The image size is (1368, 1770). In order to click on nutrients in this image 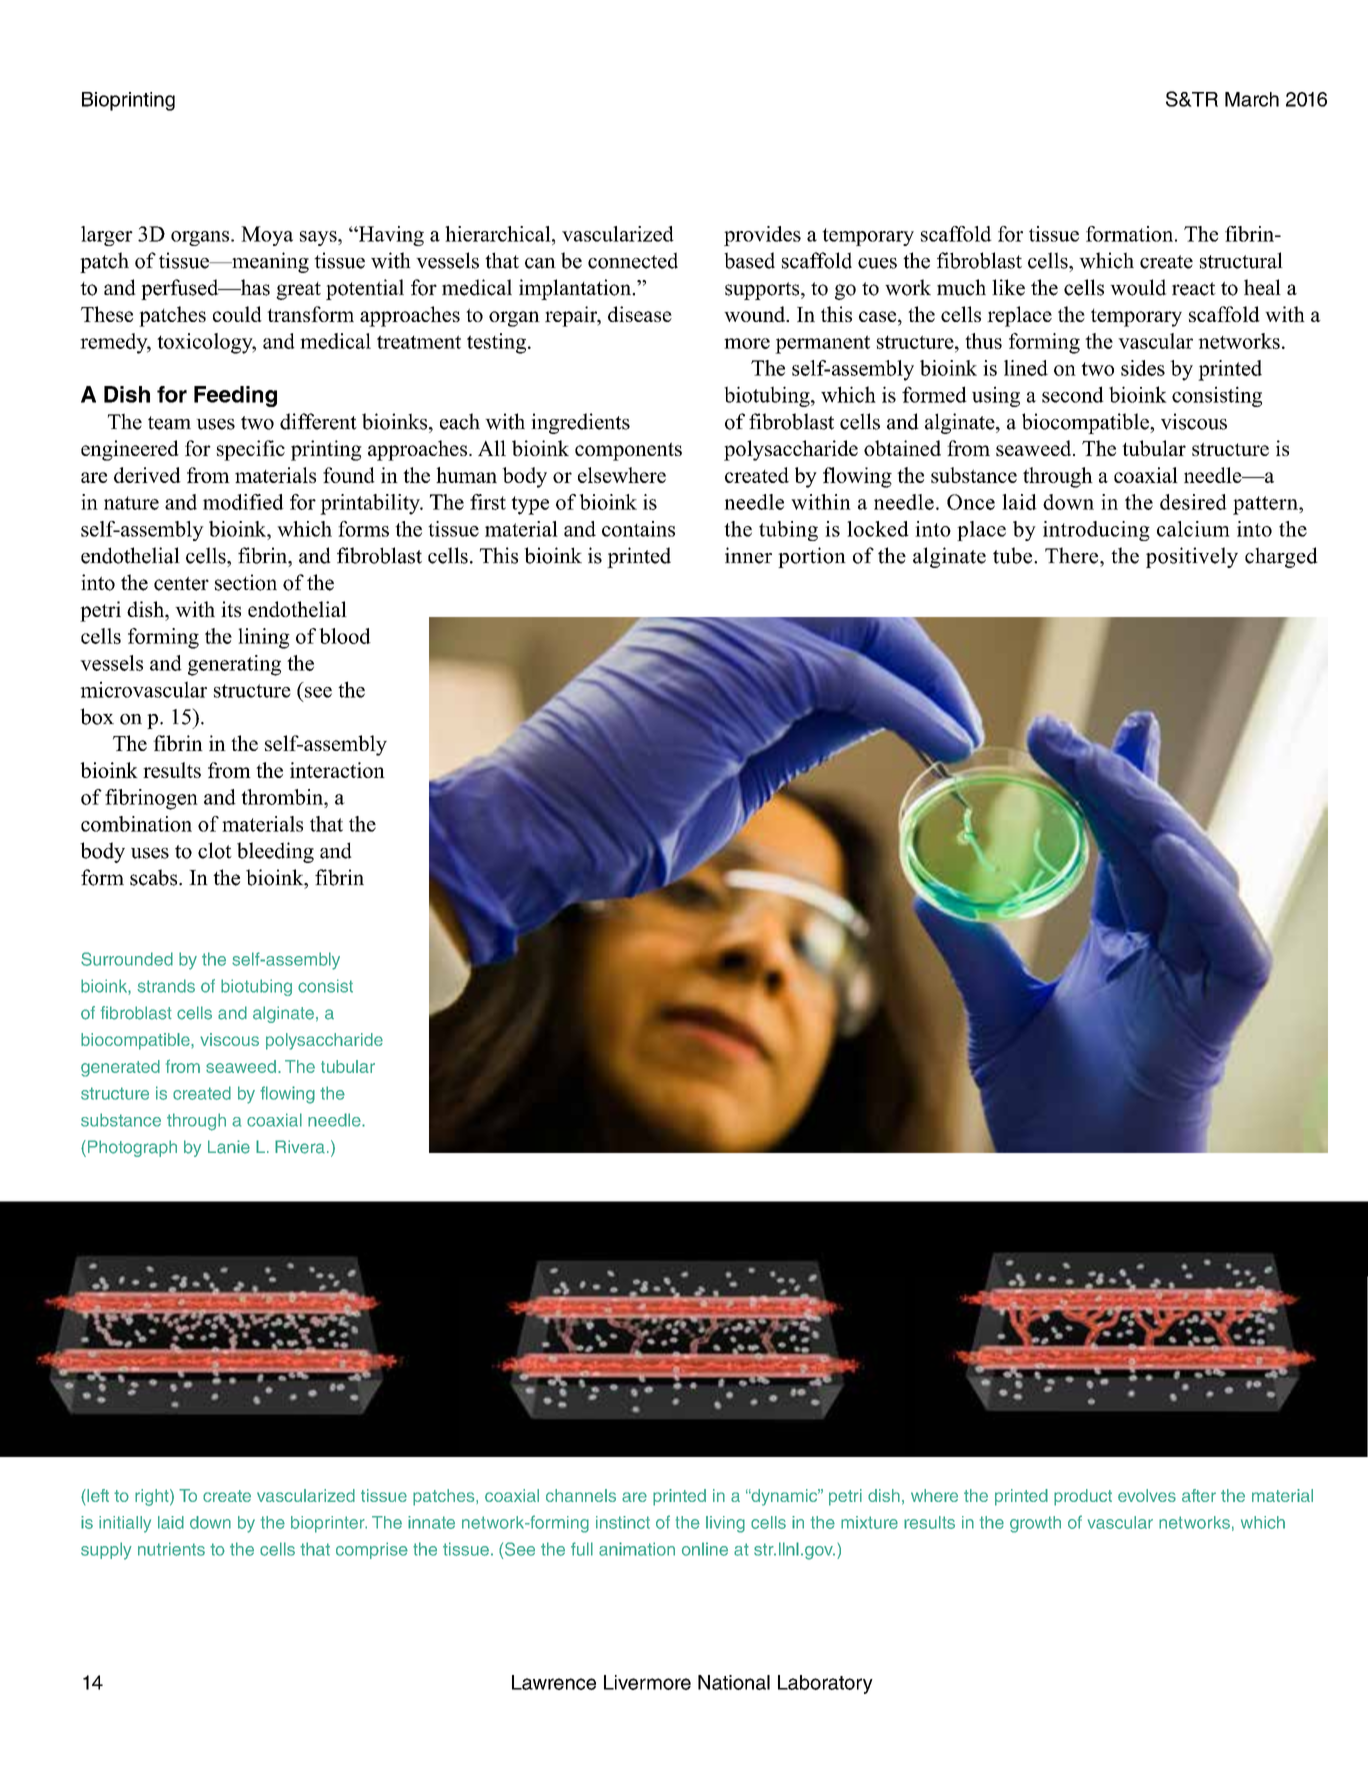, I will do `click(171, 1549)`.
